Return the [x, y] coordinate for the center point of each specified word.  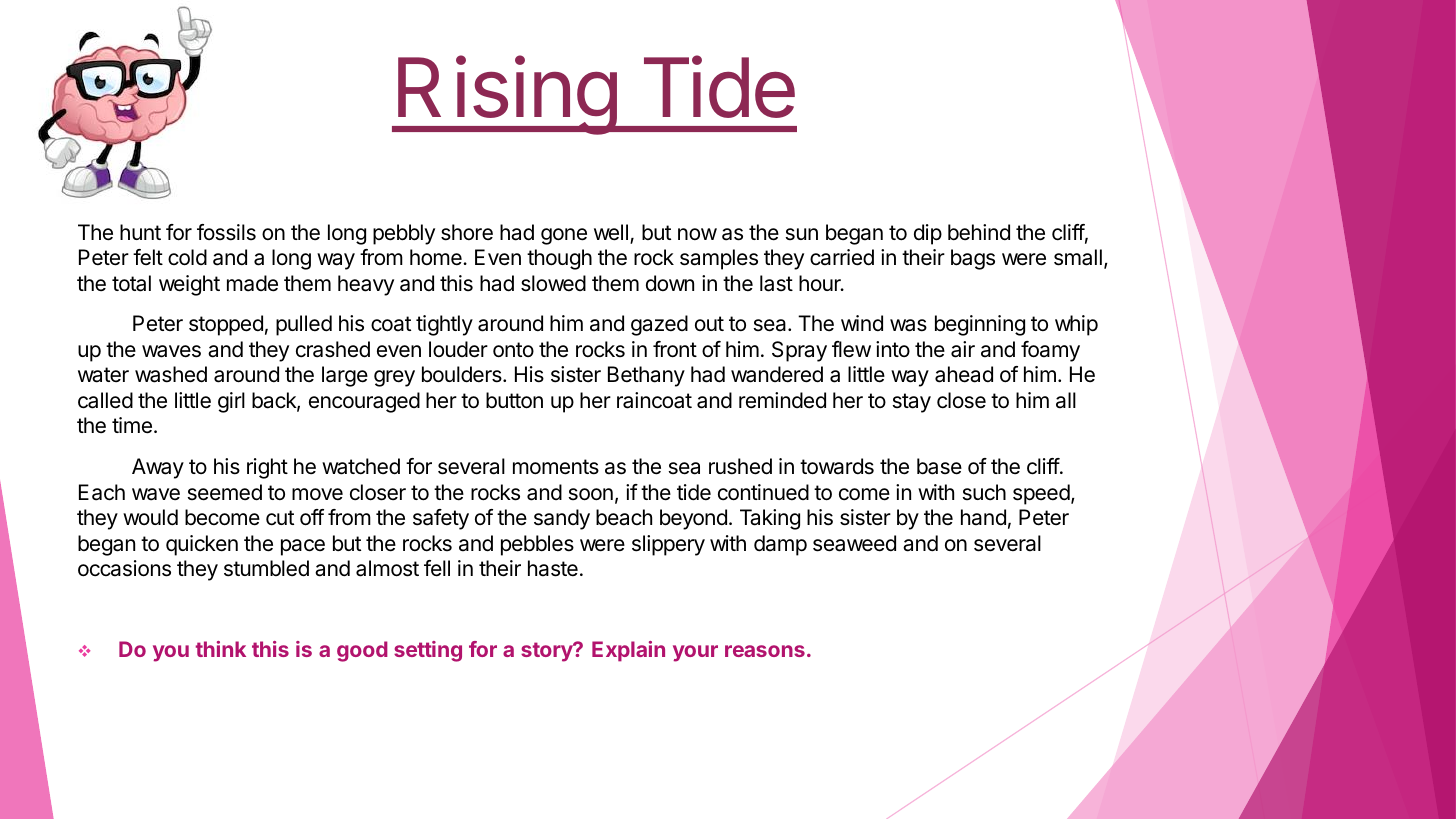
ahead [964, 374]
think [221, 649]
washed [171, 374]
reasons [765, 651]
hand [983, 517]
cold [187, 257]
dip [928, 234]
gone [564, 236]
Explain [628, 651]
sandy [562, 519]
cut [280, 518]
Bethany [646, 376]
